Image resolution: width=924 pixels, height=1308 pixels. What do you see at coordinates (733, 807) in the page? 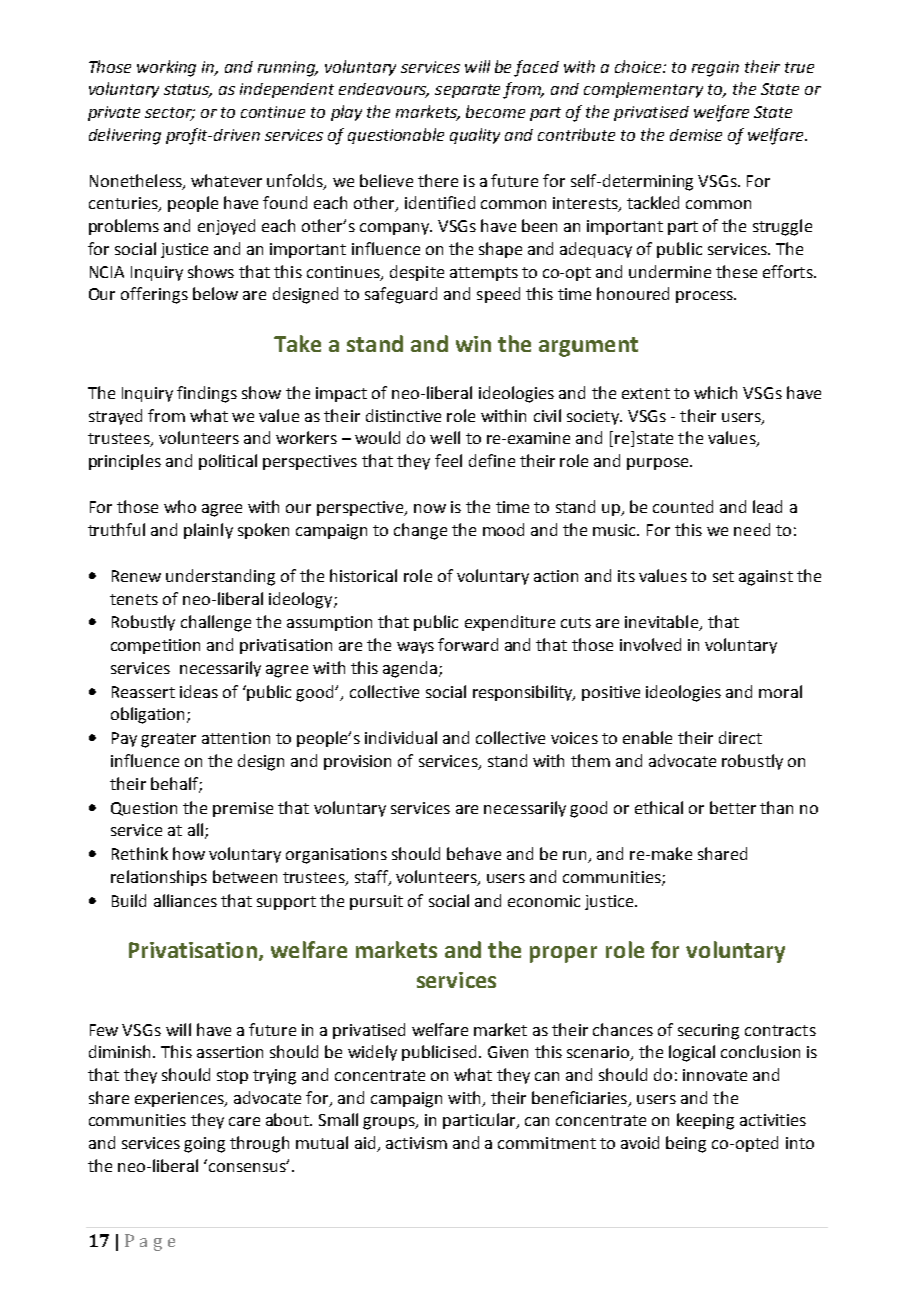
I see `better` at bounding box center [733, 807].
